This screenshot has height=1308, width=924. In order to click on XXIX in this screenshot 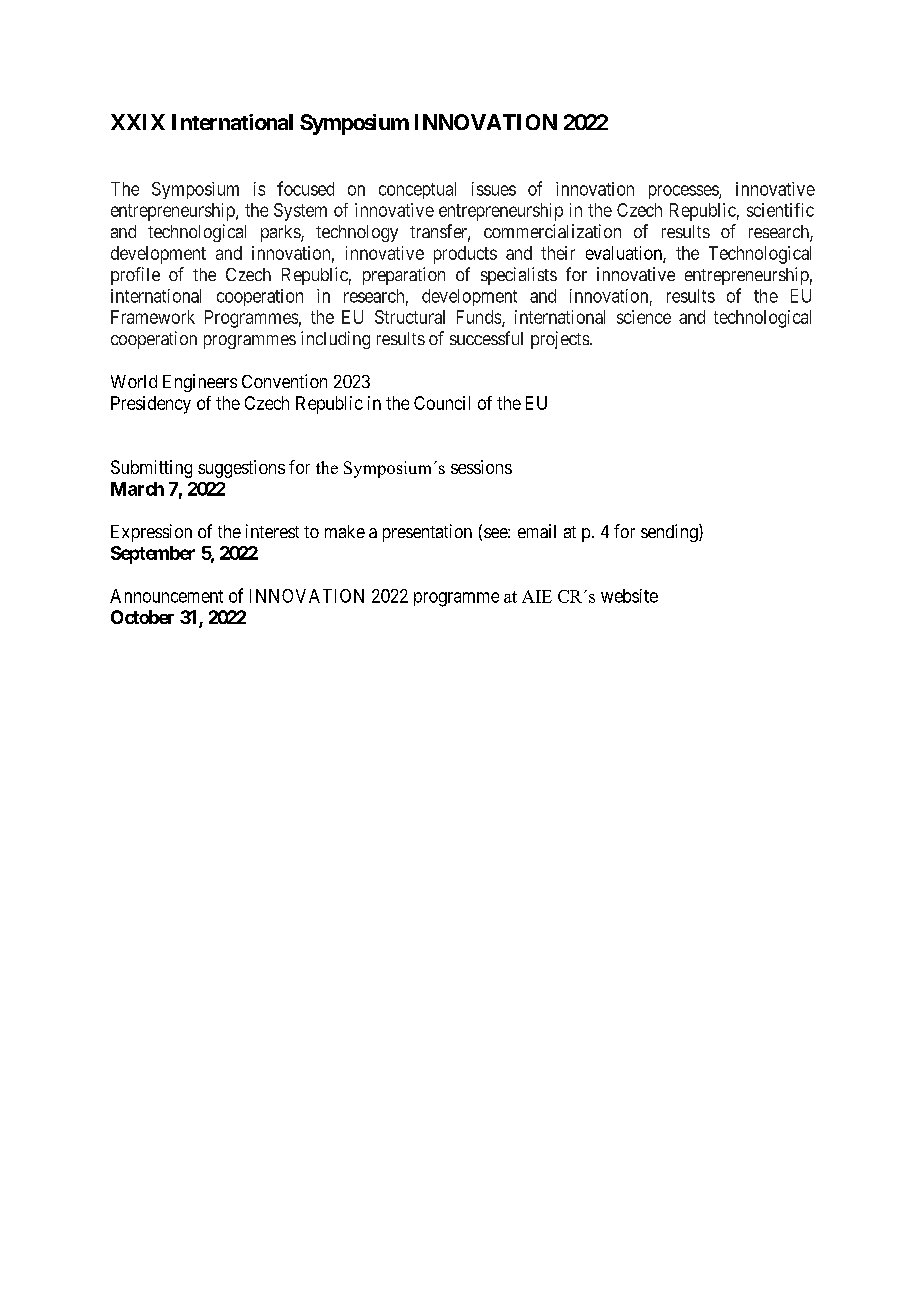, I will do `click(138, 122)`.
